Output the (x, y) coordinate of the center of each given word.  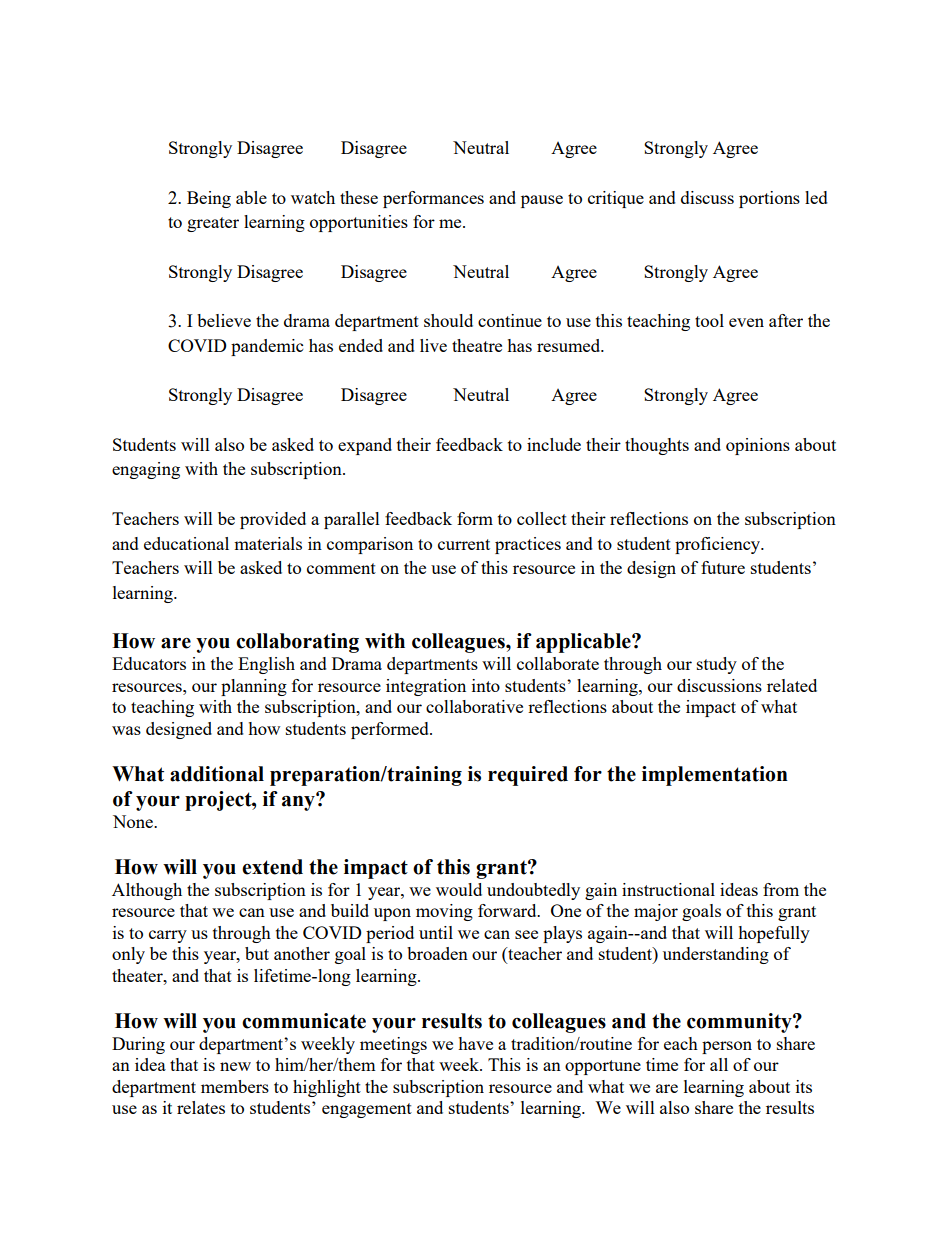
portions (769, 199)
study (717, 665)
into (486, 685)
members (235, 1086)
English (266, 665)
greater (213, 224)
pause (542, 201)
